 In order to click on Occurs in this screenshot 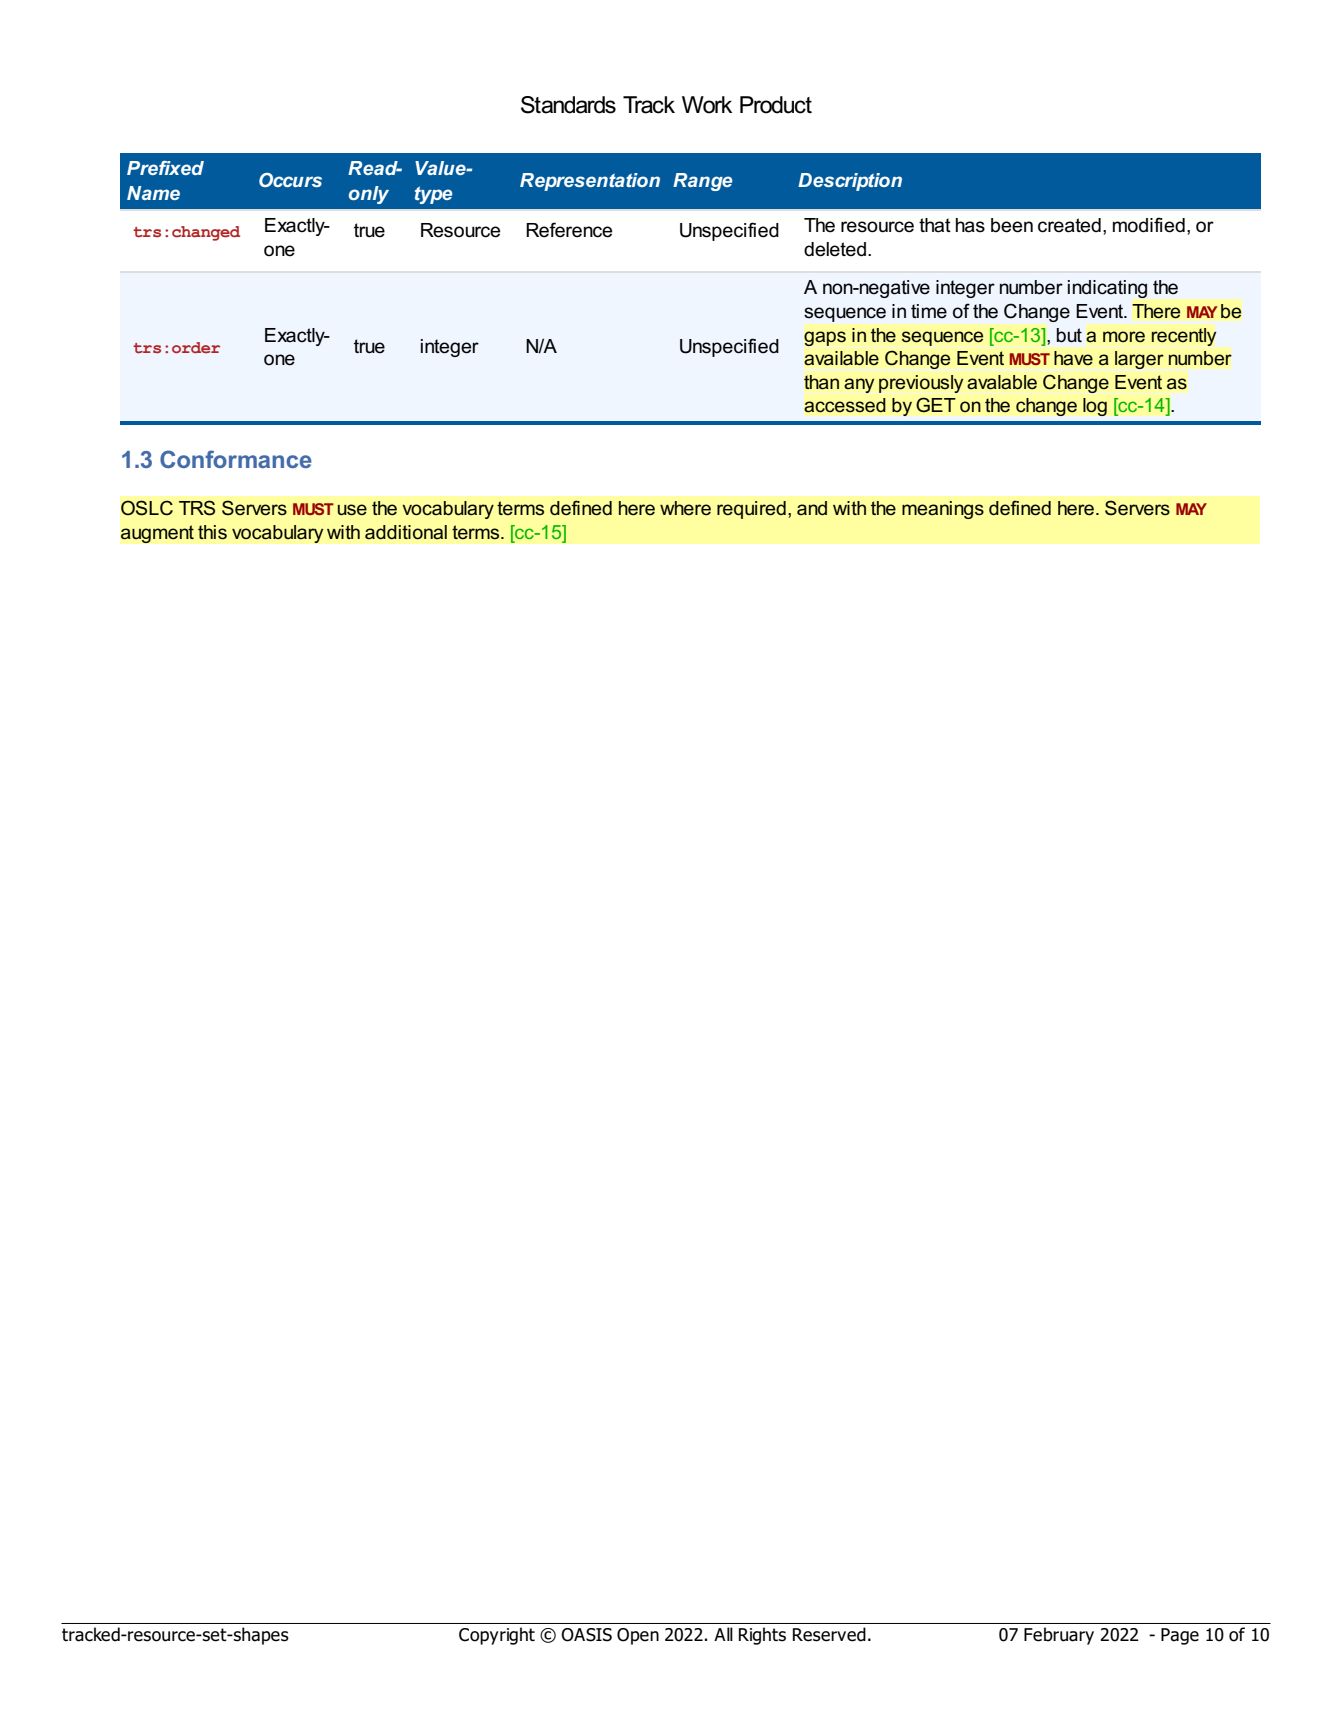, I will do `click(290, 180)`.
